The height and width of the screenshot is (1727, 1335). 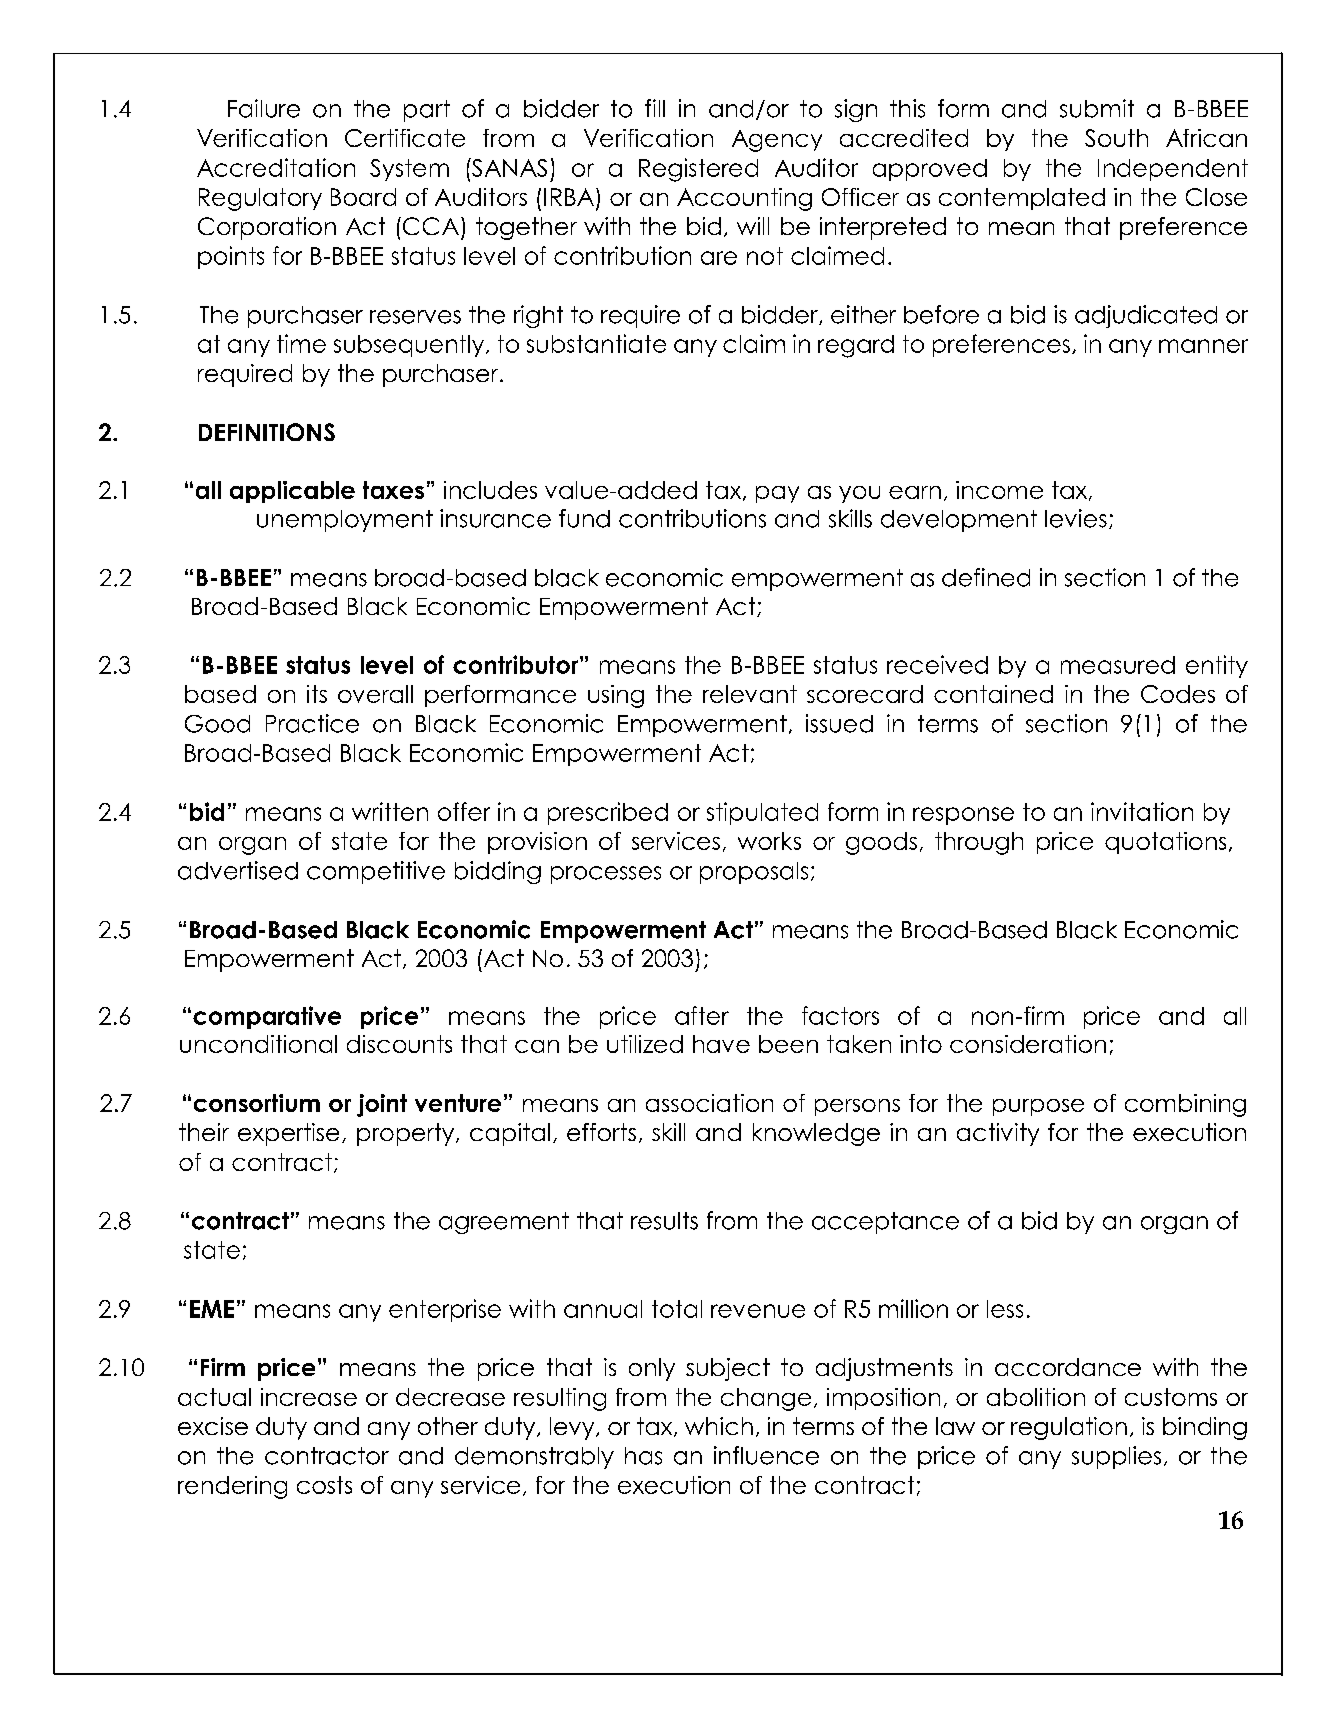 What do you see at coordinates (276, 167) in the screenshot?
I see `Accreditation` at bounding box center [276, 167].
